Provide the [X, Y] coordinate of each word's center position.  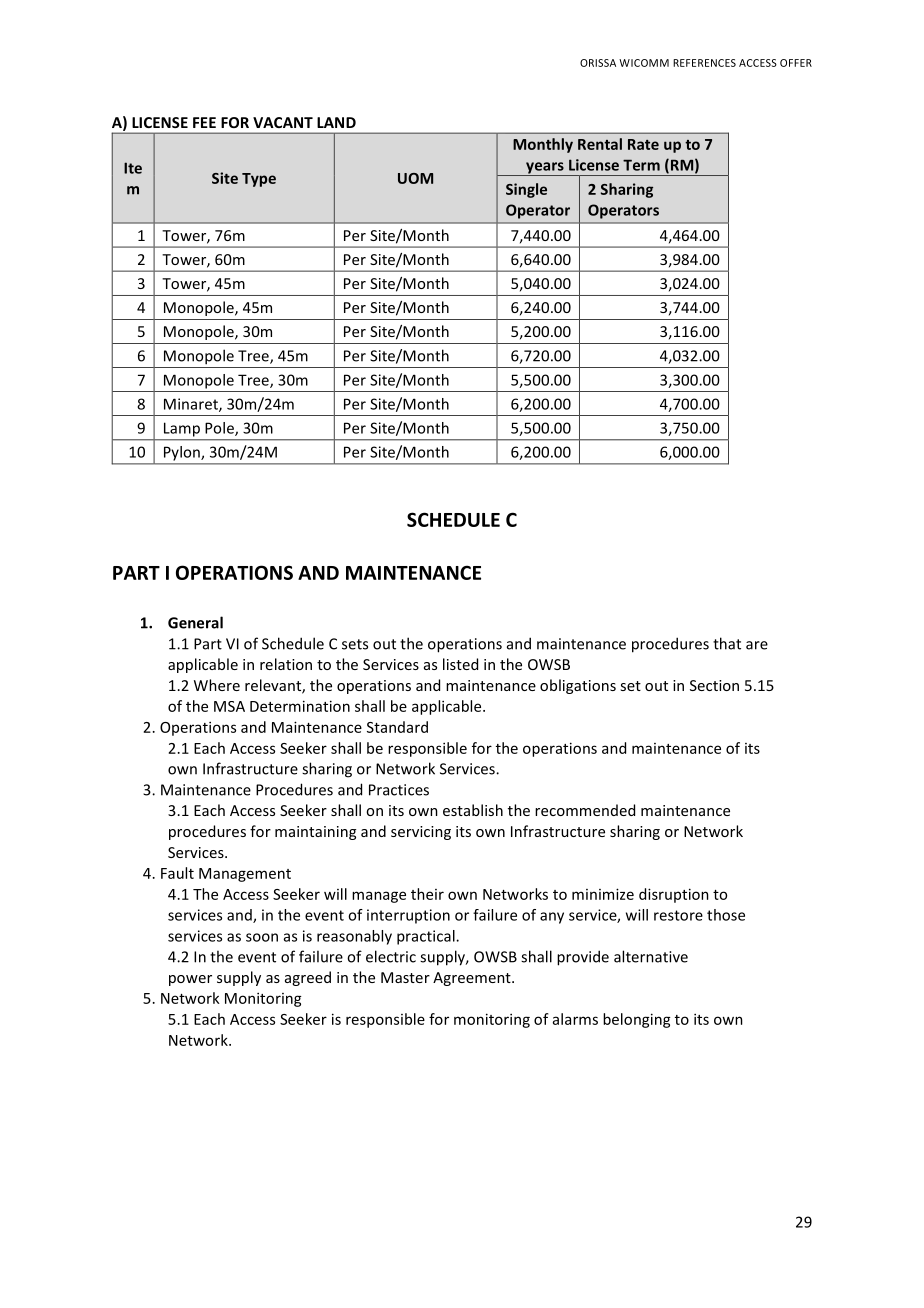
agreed [308, 978]
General [195, 622]
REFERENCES [704, 63]
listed [460, 664]
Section [714, 685]
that [727, 643]
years [545, 169]
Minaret [192, 405]
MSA [229, 706]
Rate [643, 144]
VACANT [283, 122]
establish [473, 810]
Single [526, 190]
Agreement [473, 979]
